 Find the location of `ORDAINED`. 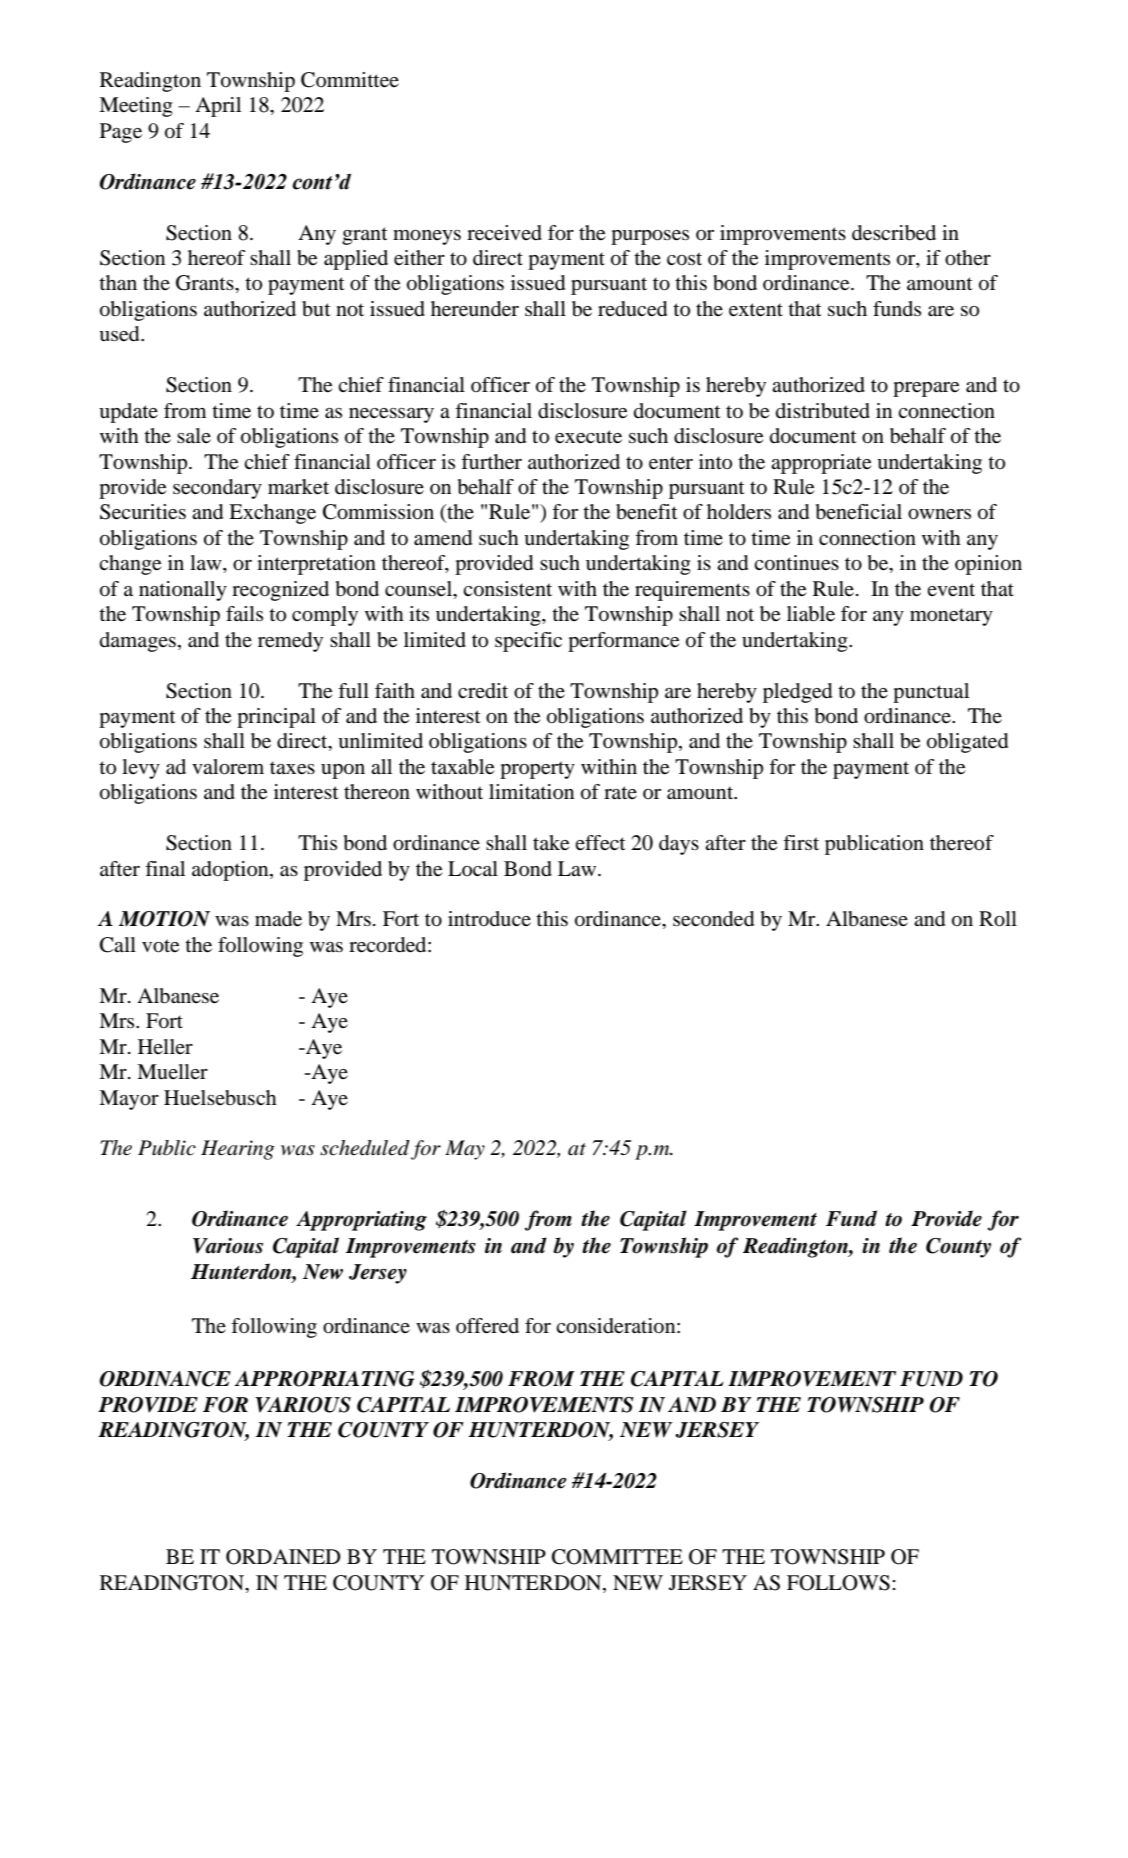

ORDAINED is located at coordinates (283, 1557).
